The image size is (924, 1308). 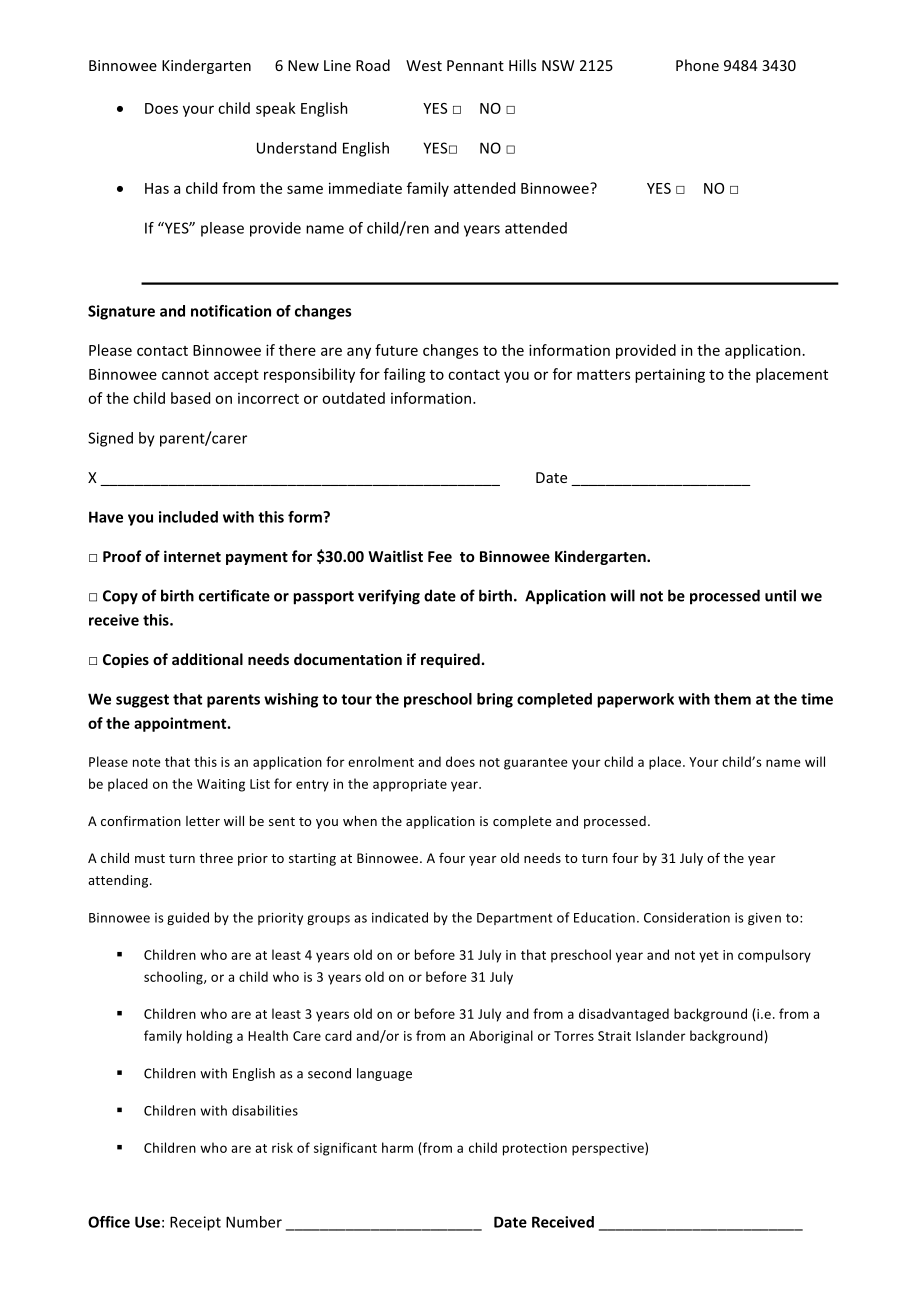 What do you see at coordinates (397, 1147) in the screenshot?
I see `harm` at bounding box center [397, 1147].
